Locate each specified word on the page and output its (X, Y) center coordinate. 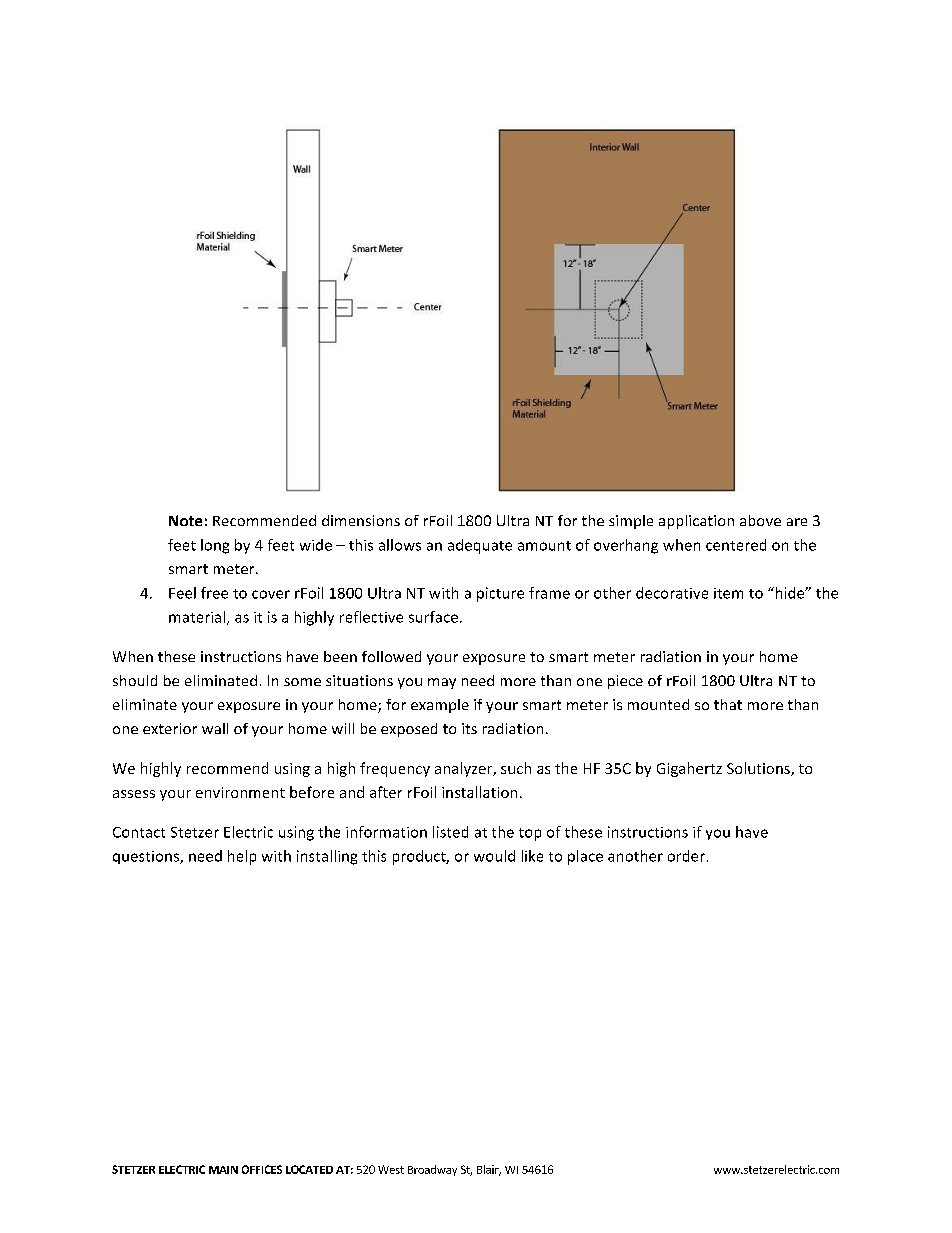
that (728, 704)
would (494, 856)
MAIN (223, 1170)
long (215, 546)
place (585, 857)
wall (215, 728)
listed (450, 832)
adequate (480, 546)
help (242, 857)
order (686, 856)
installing (327, 857)
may (442, 683)
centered (736, 545)
